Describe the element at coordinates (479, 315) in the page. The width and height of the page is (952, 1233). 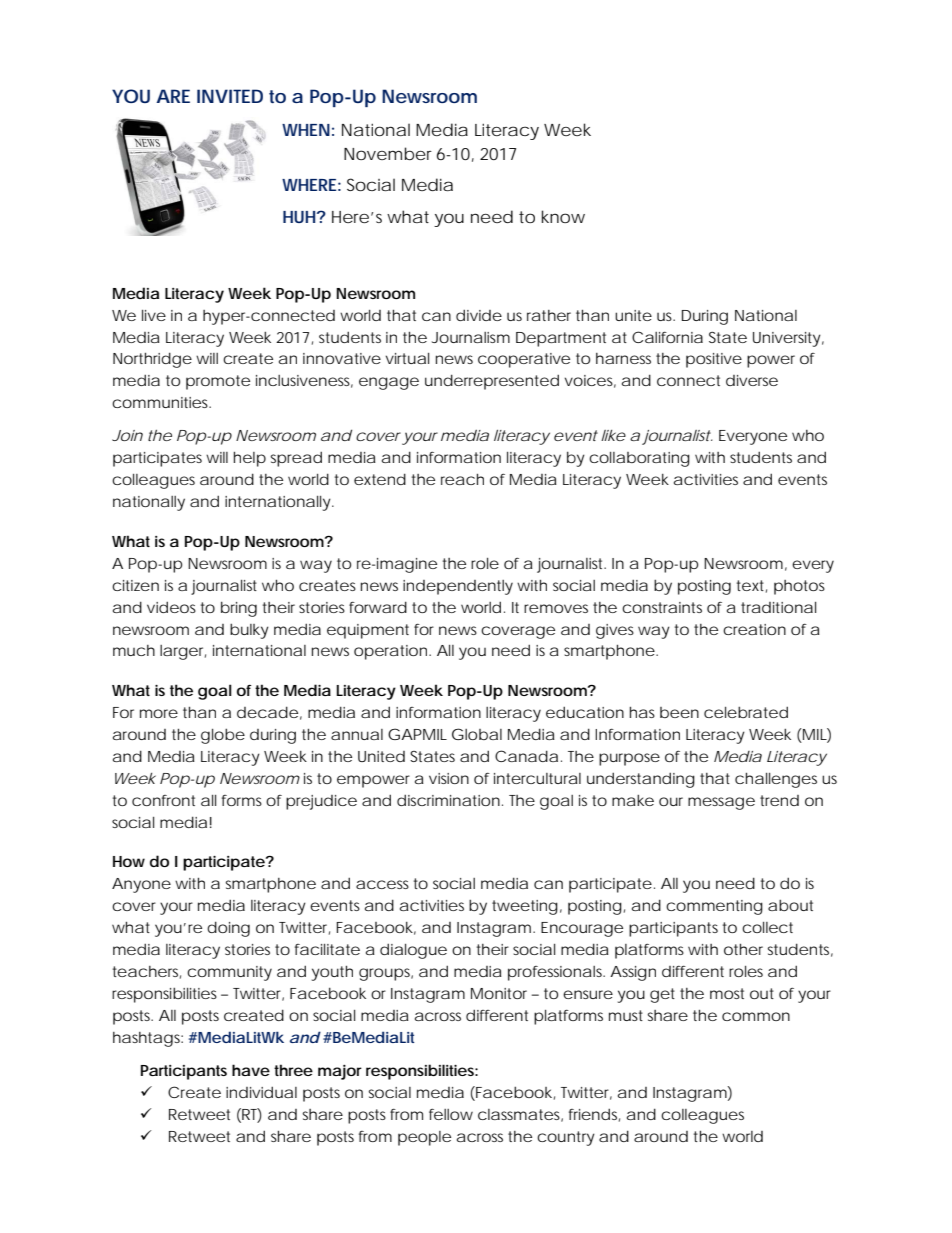
I see `divide` at that location.
